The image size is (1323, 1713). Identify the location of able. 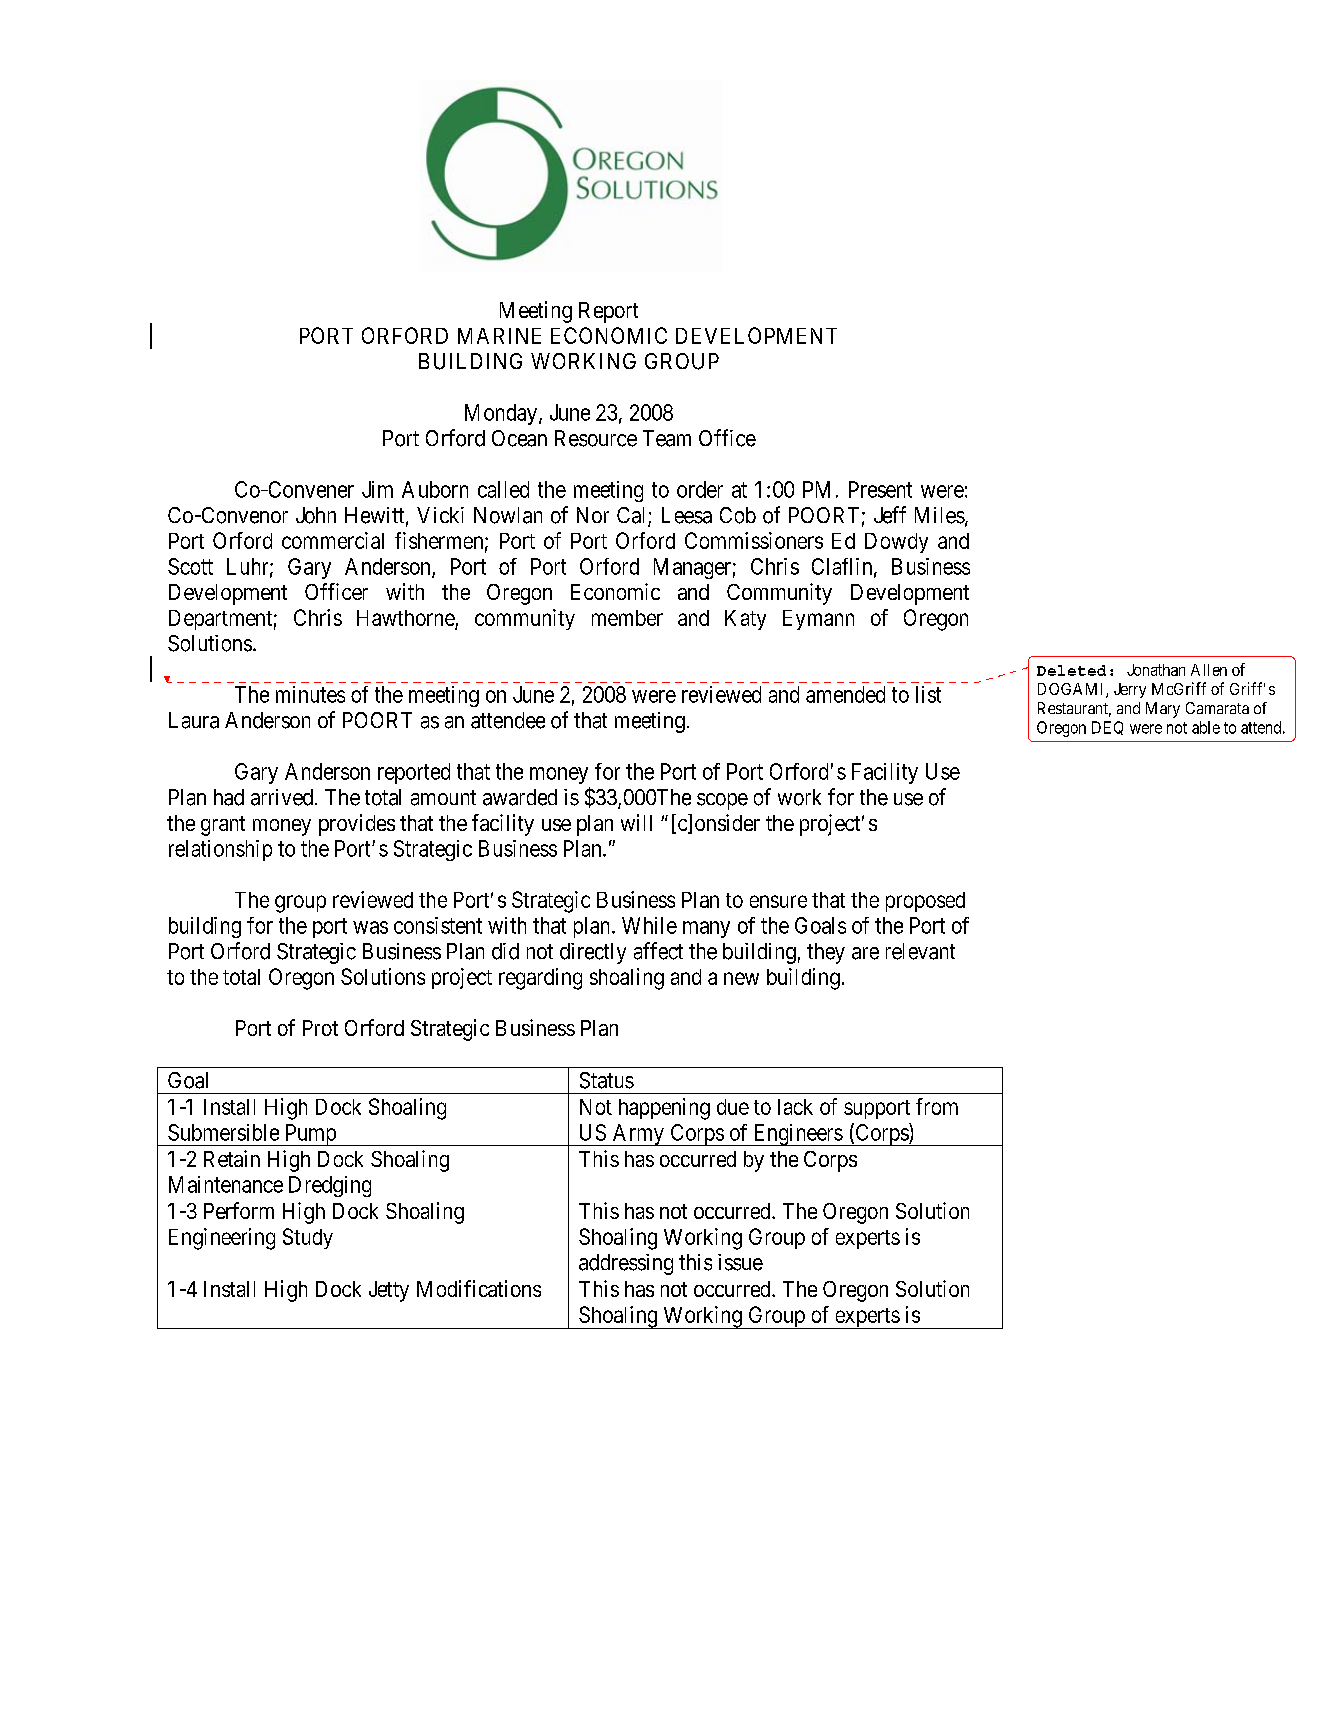
(1206, 727).
